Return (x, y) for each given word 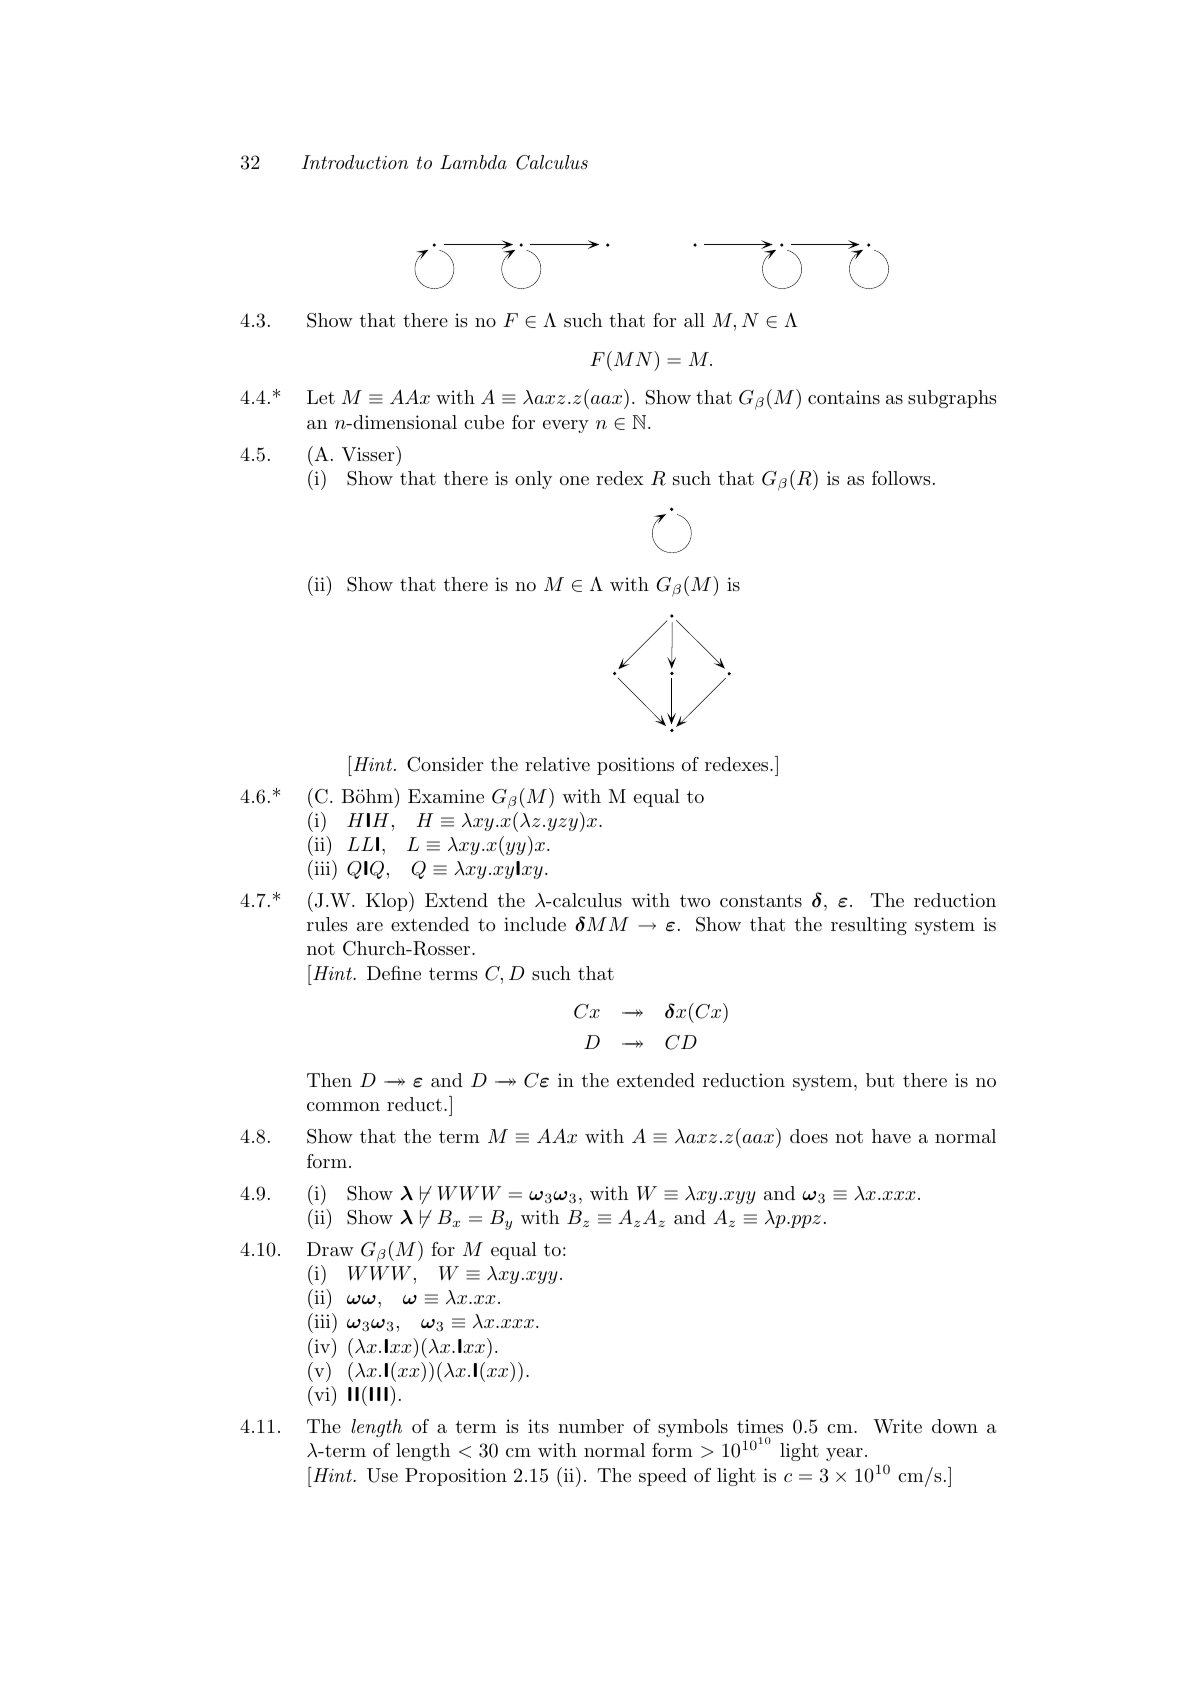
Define (394, 973)
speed (663, 1477)
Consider (445, 764)
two (695, 900)
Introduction (355, 162)
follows (901, 478)
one (574, 480)
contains (844, 397)
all (694, 320)
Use (382, 1475)
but (880, 1080)
